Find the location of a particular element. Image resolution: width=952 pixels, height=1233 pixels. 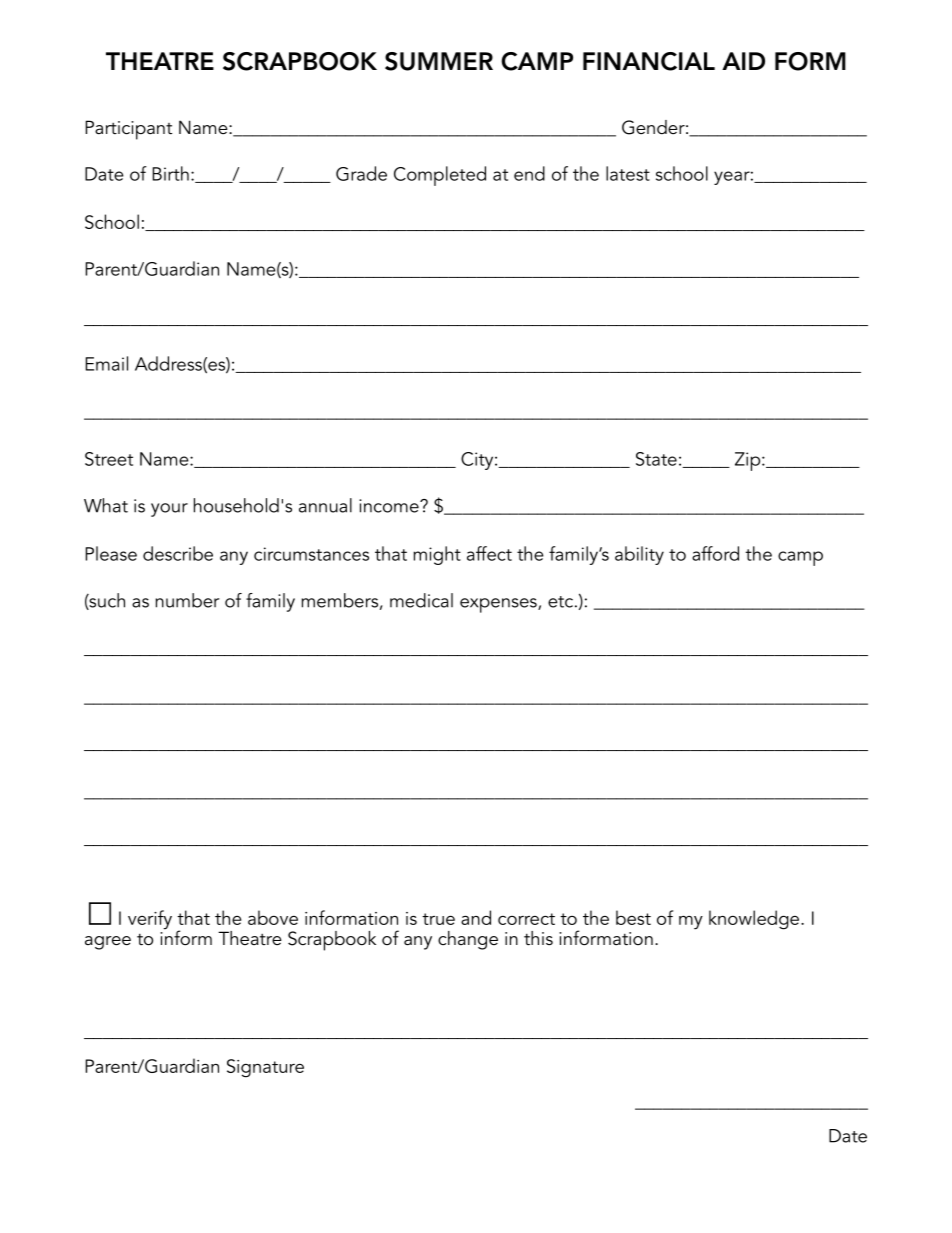

etc is located at coordinates (560, 602).
